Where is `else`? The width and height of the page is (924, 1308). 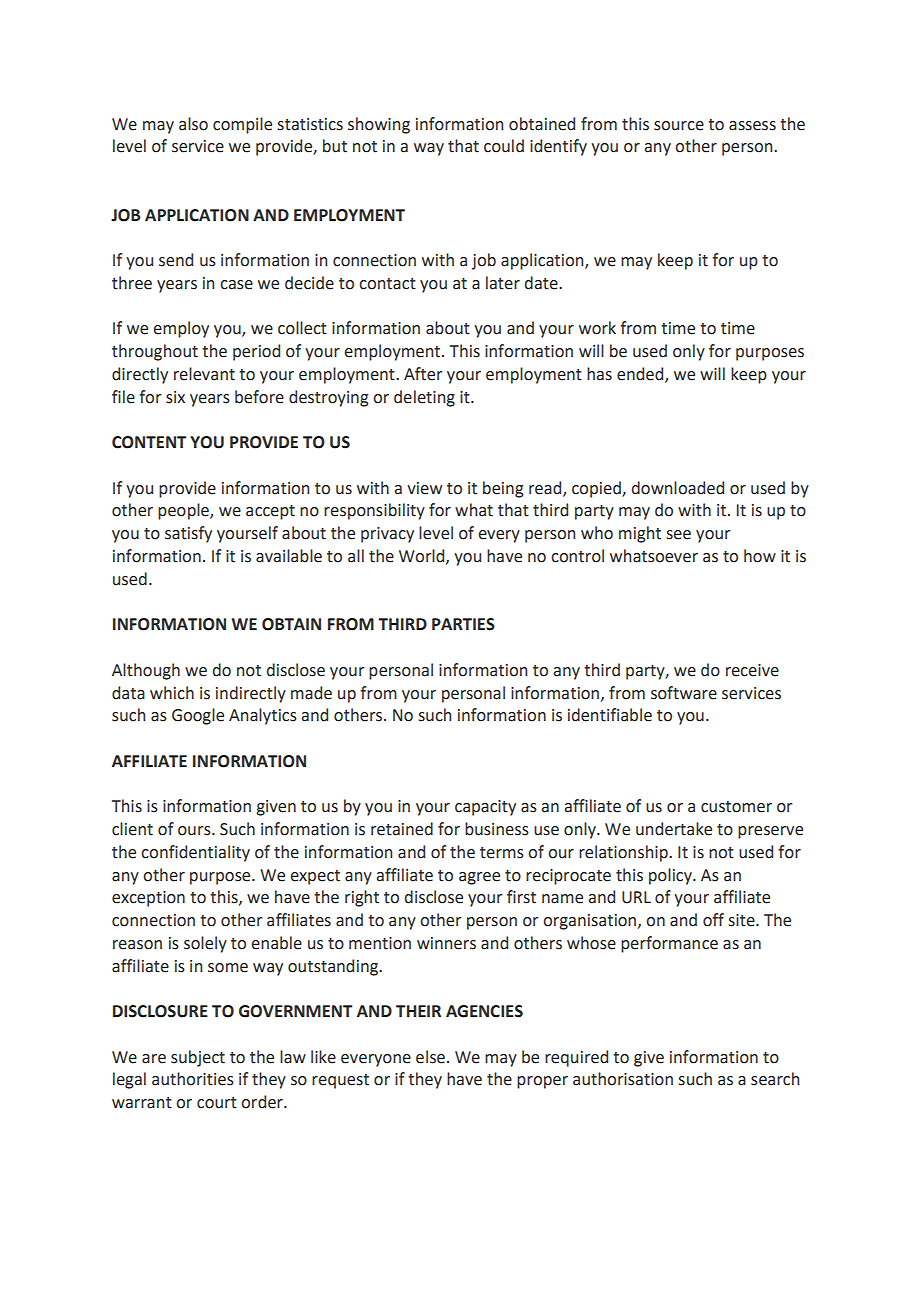
else is located at coordinates (430, 1057).
